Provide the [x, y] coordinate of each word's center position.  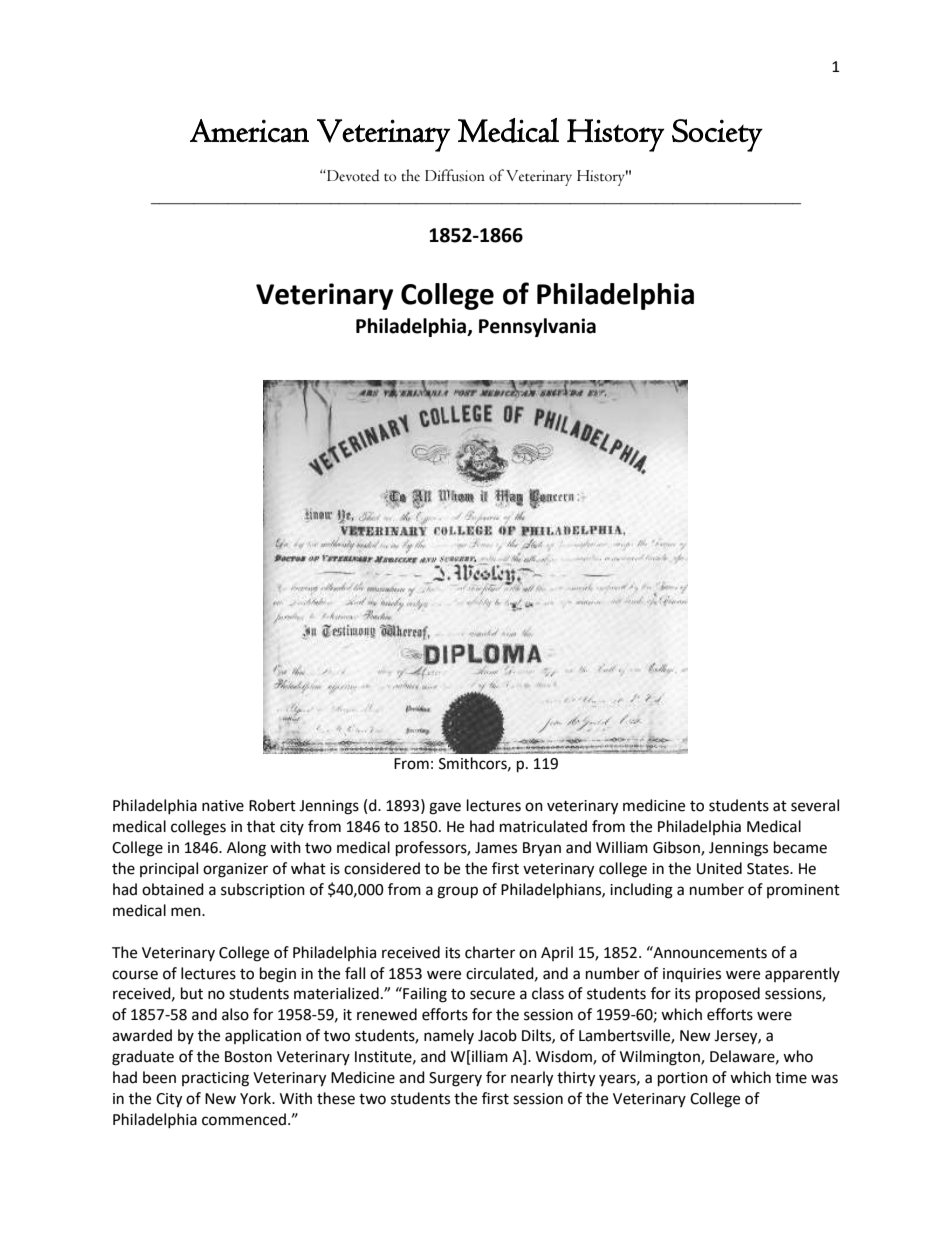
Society [717, 135]
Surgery [455, 1079]
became [800, 847]
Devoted [352, 175]
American [249, 131]
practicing [215, 1079]
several [815, 805]
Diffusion [455, 175]
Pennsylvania [537, 327]
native [223, 806]
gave [445, 808]
